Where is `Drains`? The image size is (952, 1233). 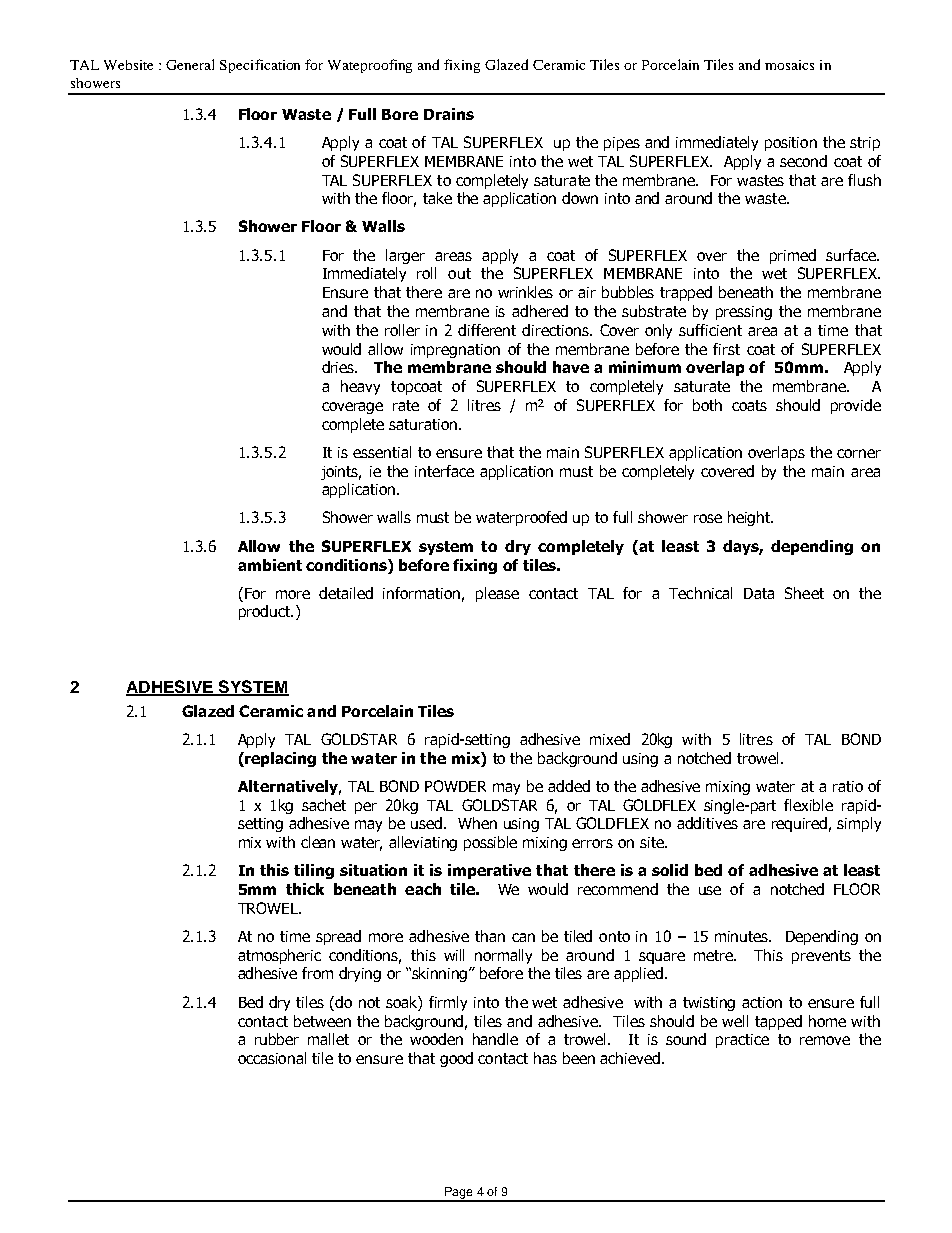 Drains is located at coordinates (449, 114).
